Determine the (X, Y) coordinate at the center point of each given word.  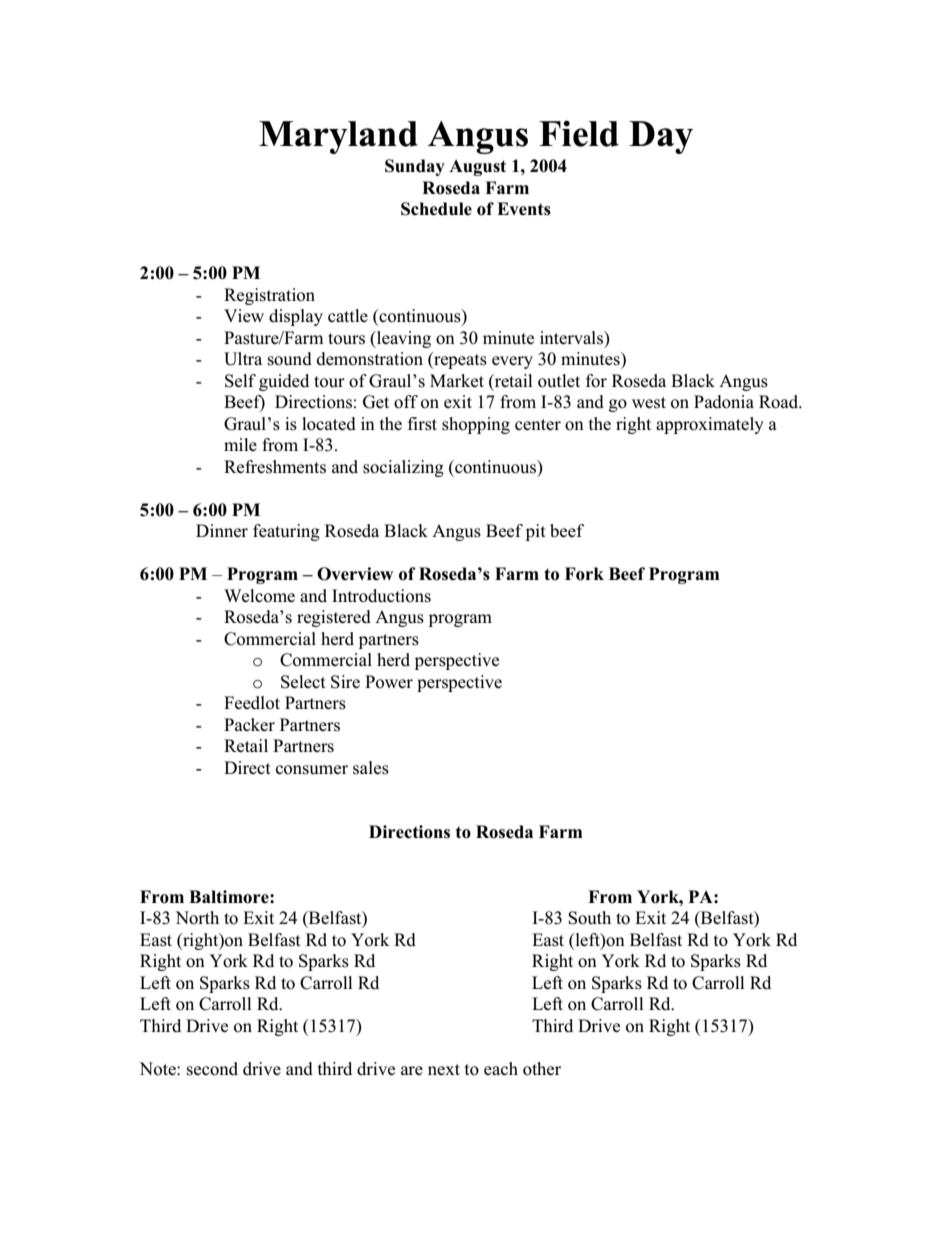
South (589, 918)
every (512, 362)
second (212, 1069)
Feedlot (252, 703)
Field (579, 133)
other (542, 1069)
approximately (710, 425)
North (197, 918)
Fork (584, 574)
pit (536, 532)
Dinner (222, 531)
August (477, 167)
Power (389, 682)
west (649, 403)
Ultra (243, 359)
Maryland (338, 137)
